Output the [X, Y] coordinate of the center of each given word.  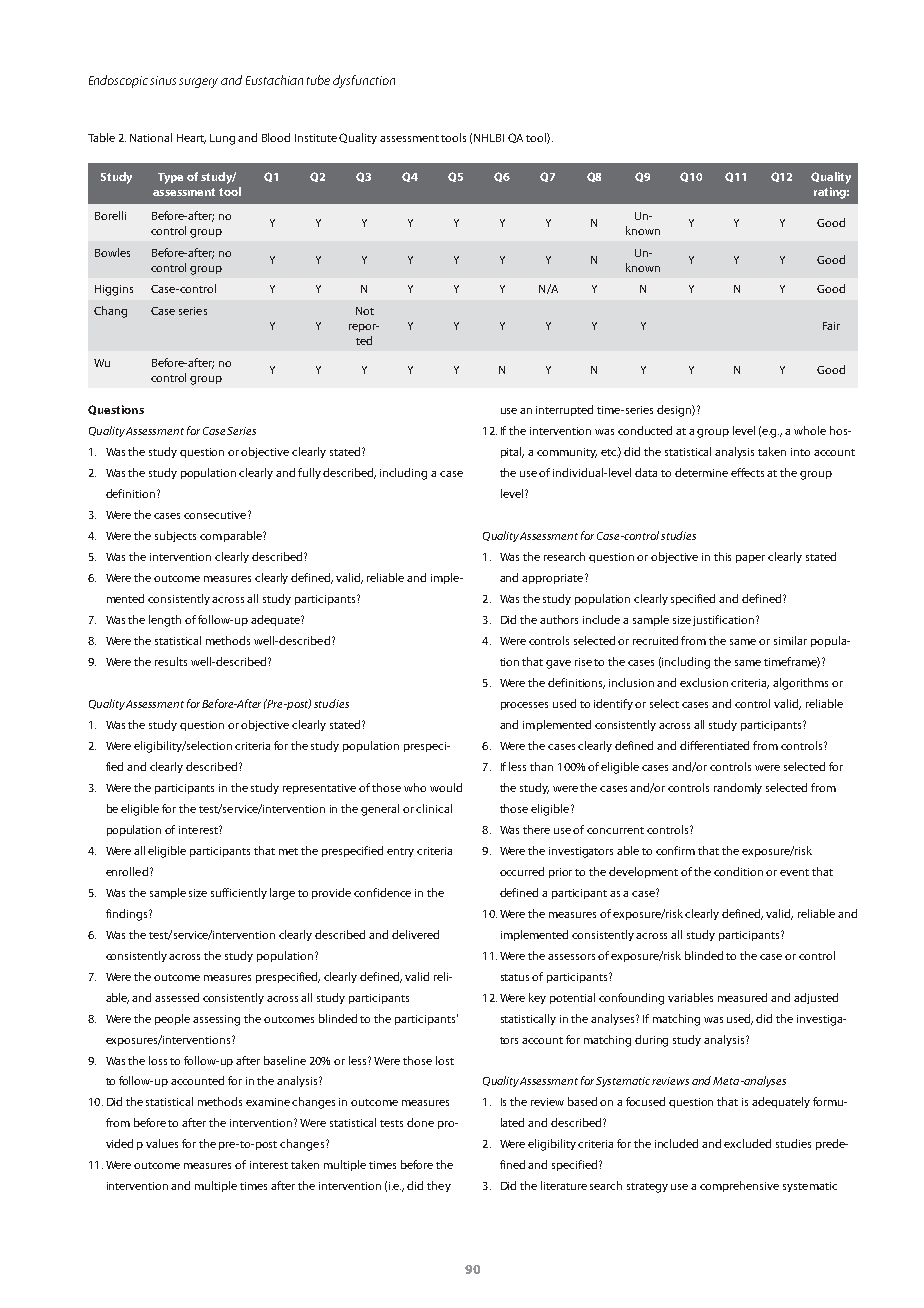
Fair [831, 326]
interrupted [564, 410]
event [794, 872]
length [165, 621]
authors [559, 619]
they [439, 1186]
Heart [191, 139]
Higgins [114, 290]
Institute [316, 138]
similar [790, 640]
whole [810, 430]
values [162, 1143]
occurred [522, 871]
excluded [747, 1143]
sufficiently [239, 893]
